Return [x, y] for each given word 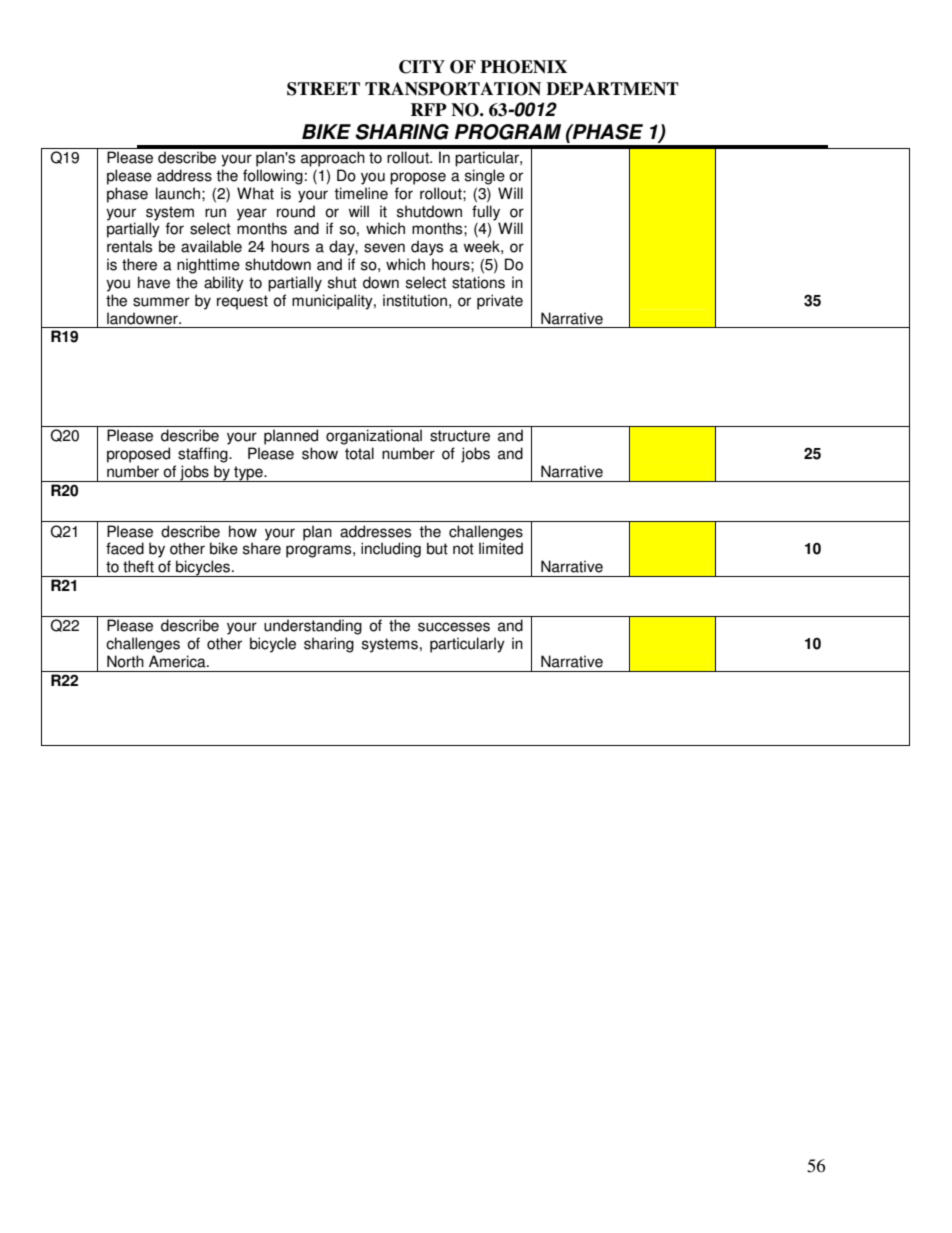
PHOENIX [523, 67]
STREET [323, 89]
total [359, 453]
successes [454, 627]
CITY [422, 67]
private [500, 302]
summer [161, 302]
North [125, 661]
